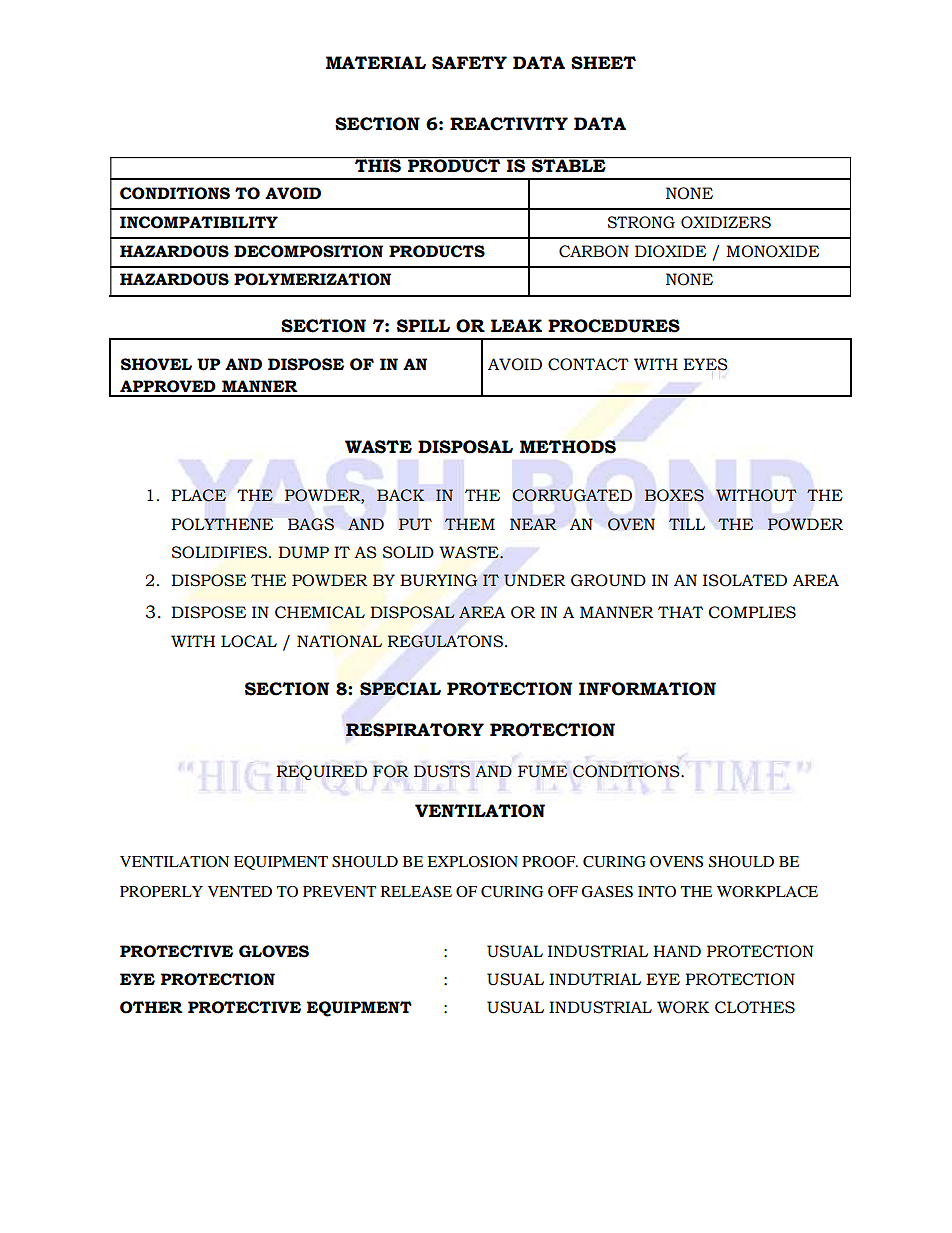 Image resolution: width=952 pixels, height=1233 pixels. Describe the element at coordinates (603, 63) in the page. I see `SHEET` at that location.
